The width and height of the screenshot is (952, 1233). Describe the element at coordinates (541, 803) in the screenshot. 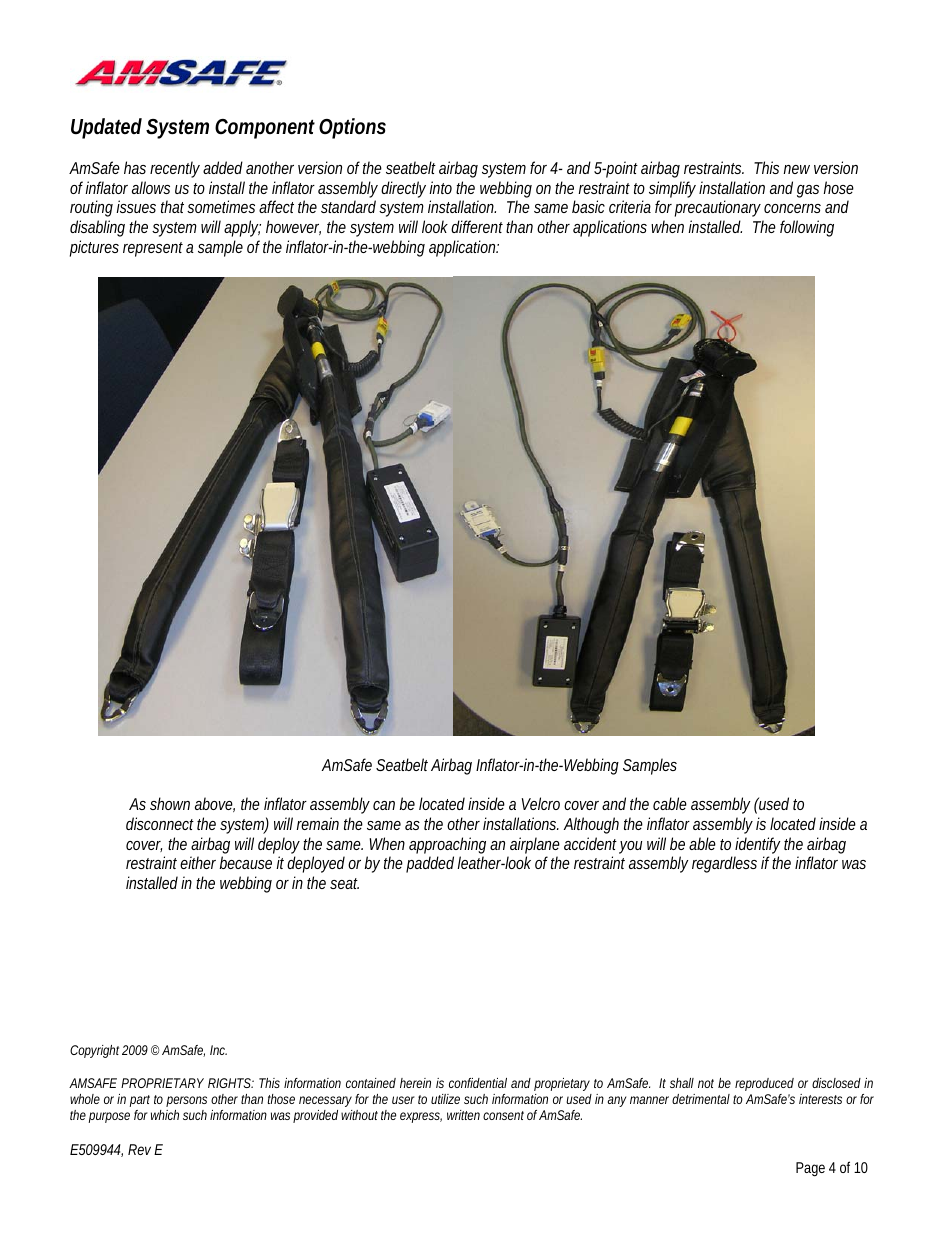

I see `Velcro` at that location.
